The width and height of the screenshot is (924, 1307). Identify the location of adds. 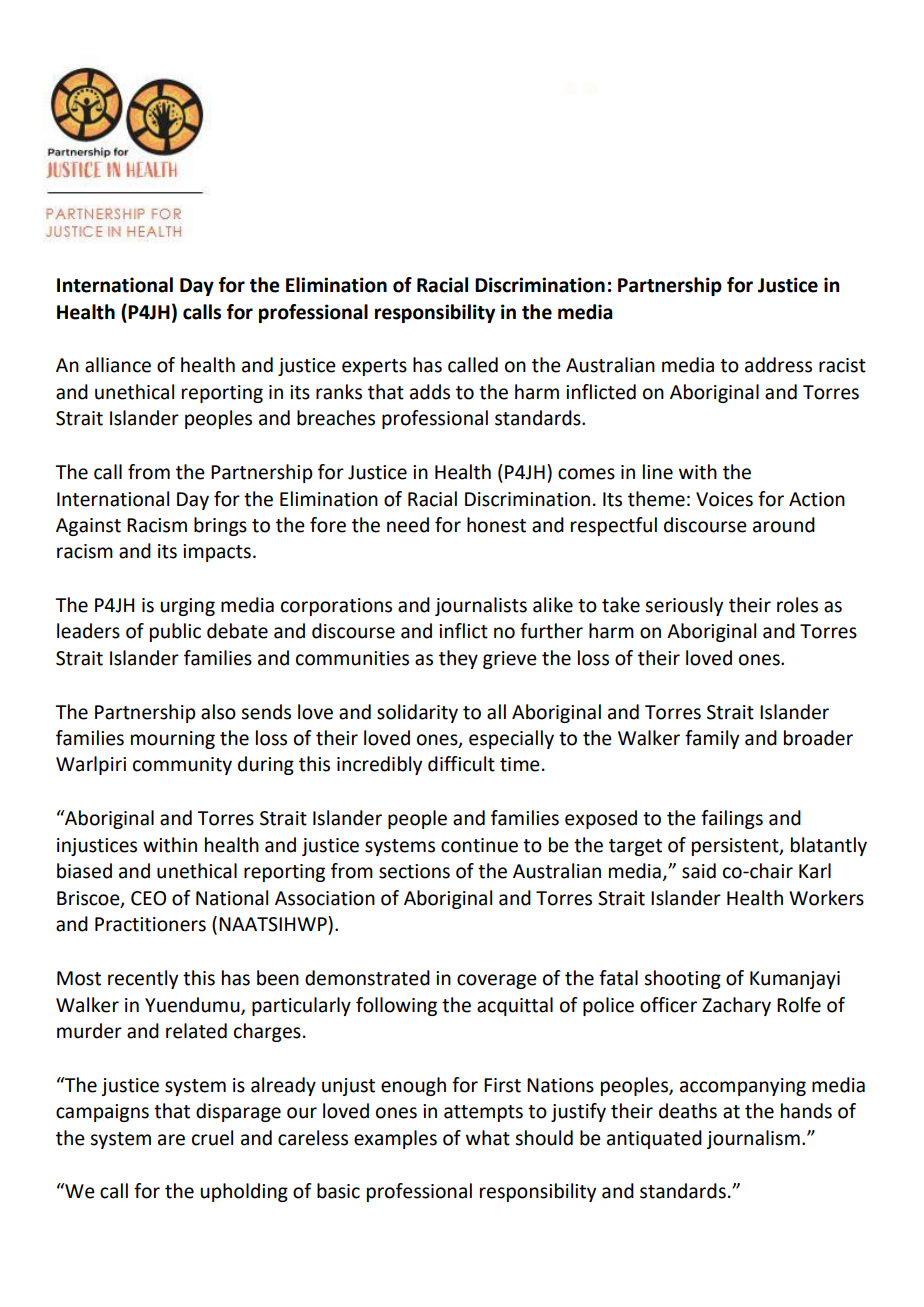
(430, 392).
